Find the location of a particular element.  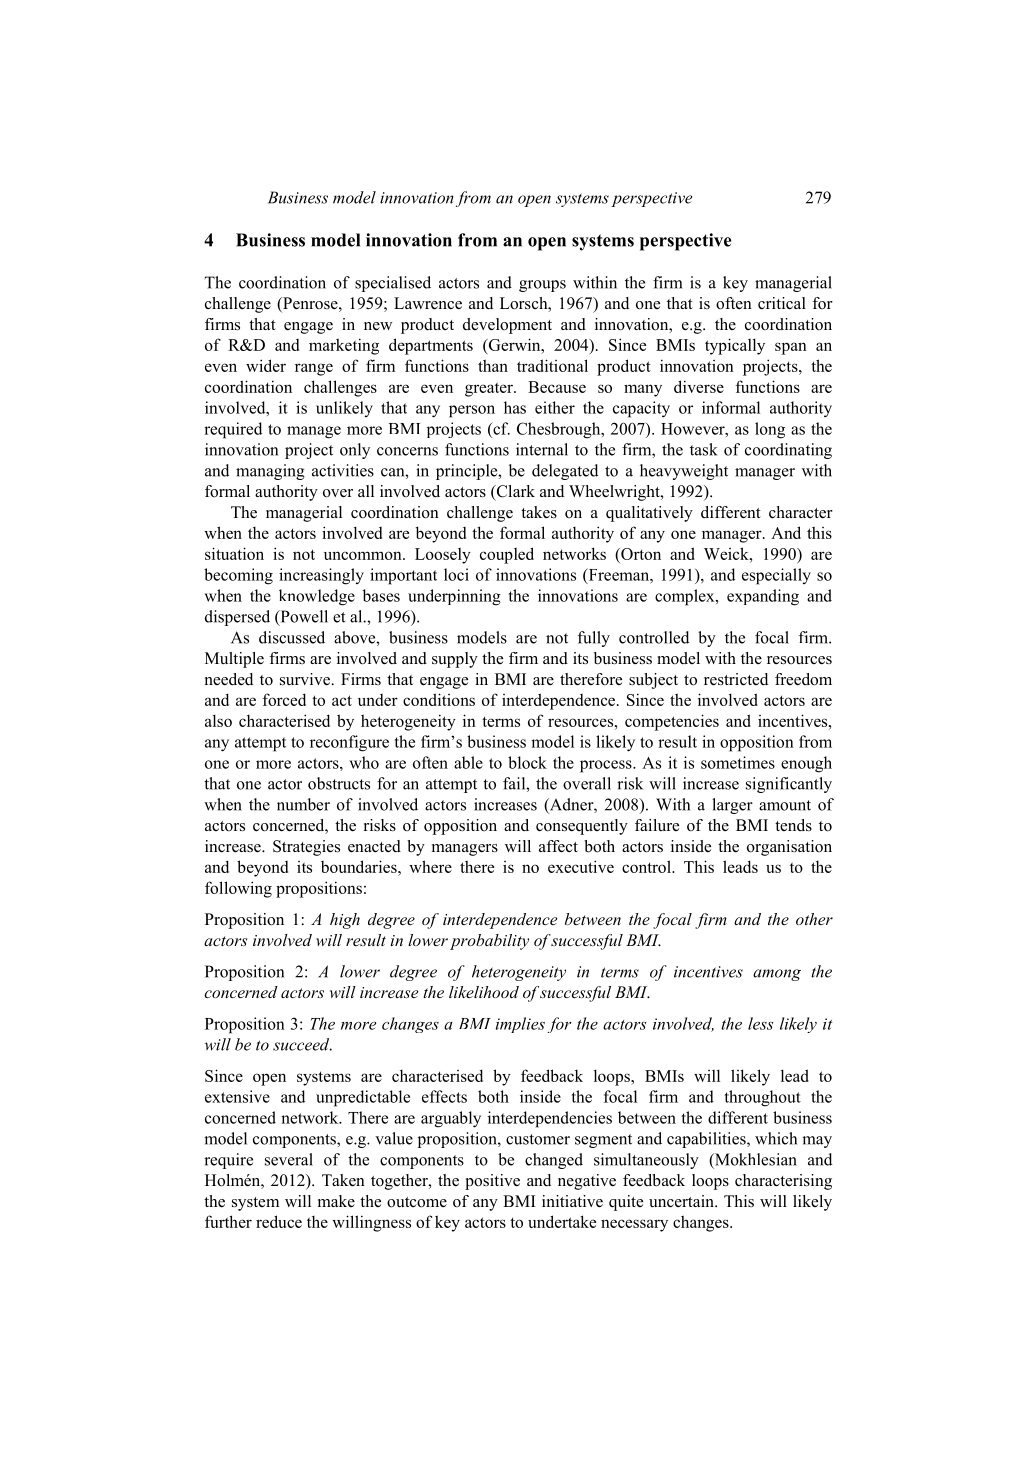

Powell is located at coordinates (303, 617).
